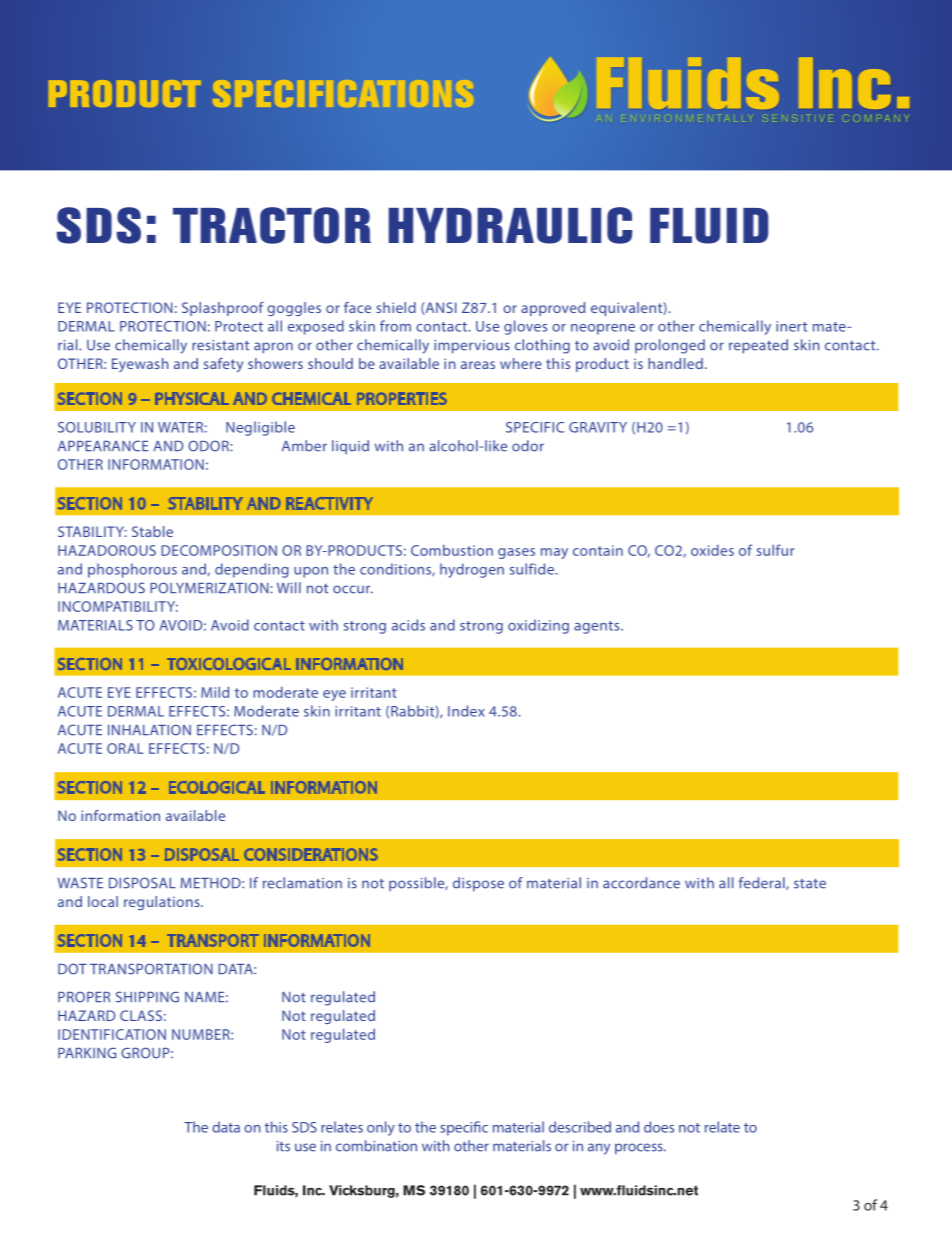  What do you see at coordinates (466, 711) in the screenshot?
I see `Index` at bounding box center [466, 711].
